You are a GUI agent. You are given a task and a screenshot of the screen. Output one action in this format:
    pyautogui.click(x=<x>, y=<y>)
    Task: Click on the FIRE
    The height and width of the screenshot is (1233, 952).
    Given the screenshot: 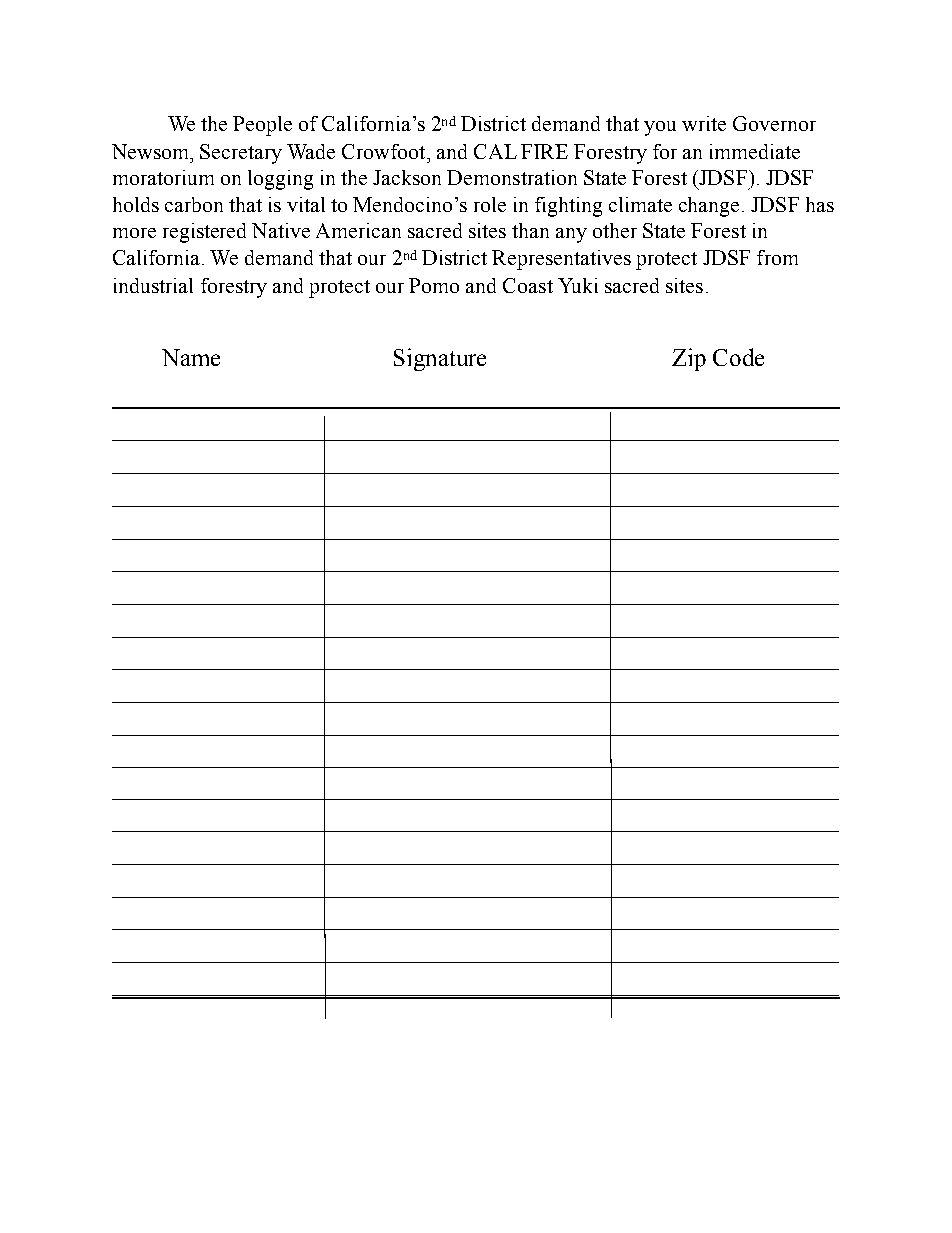 What is the action you would take?
    pyautogui.click(x=544, y=151)
